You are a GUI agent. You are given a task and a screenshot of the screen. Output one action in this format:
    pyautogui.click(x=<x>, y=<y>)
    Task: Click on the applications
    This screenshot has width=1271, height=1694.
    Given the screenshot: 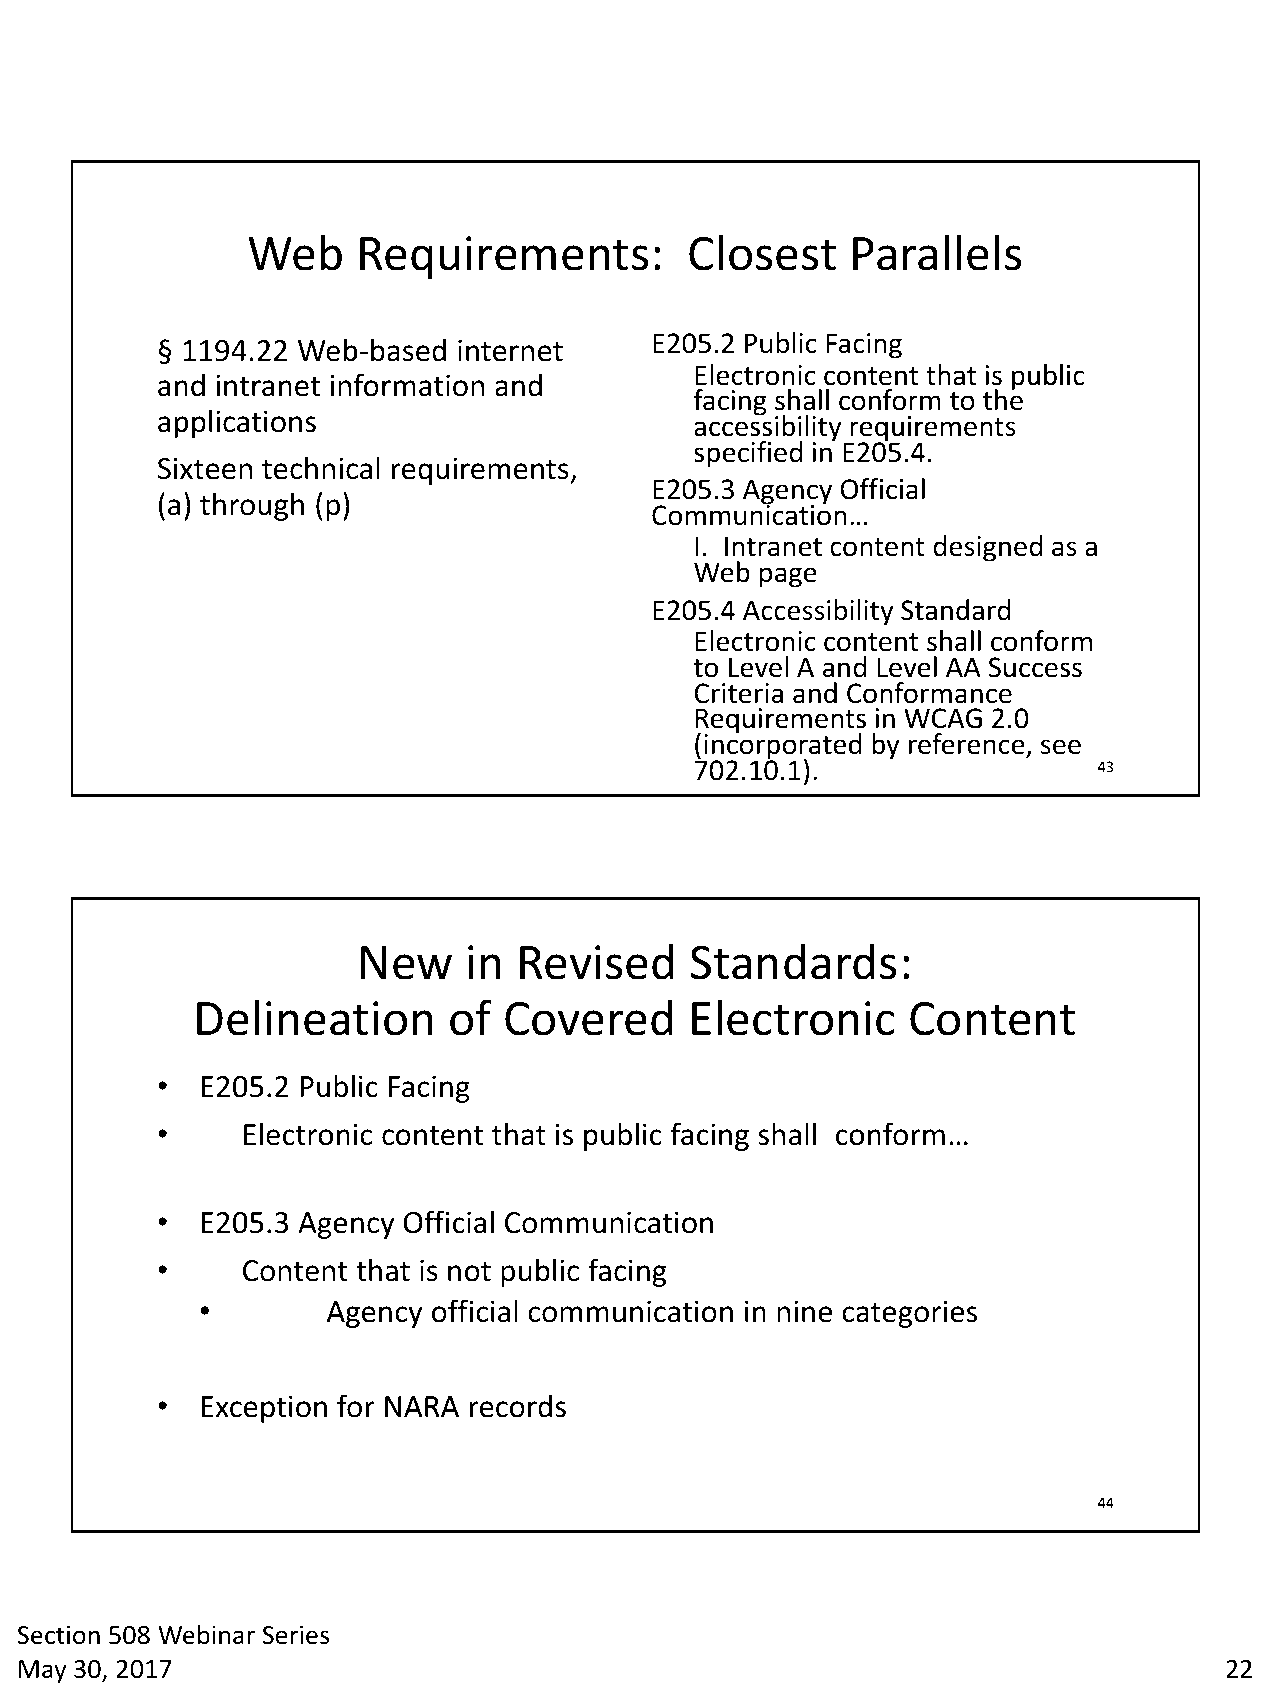 What is the action you would take?
    pyautogui.click(x=237, y=423)
